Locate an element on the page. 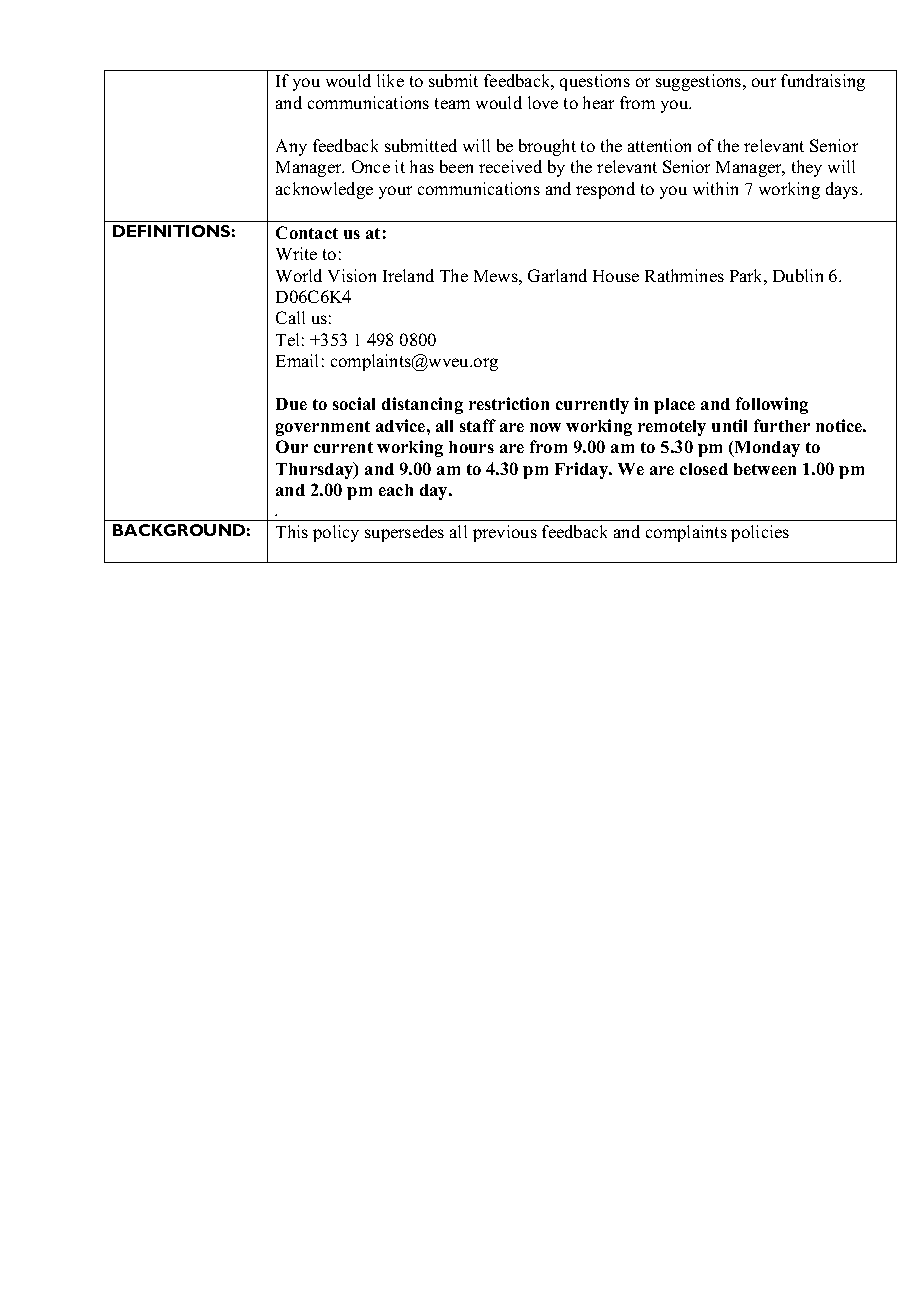 This image has width=924, height=1308. Garland is located at coordinates (557, 275).
